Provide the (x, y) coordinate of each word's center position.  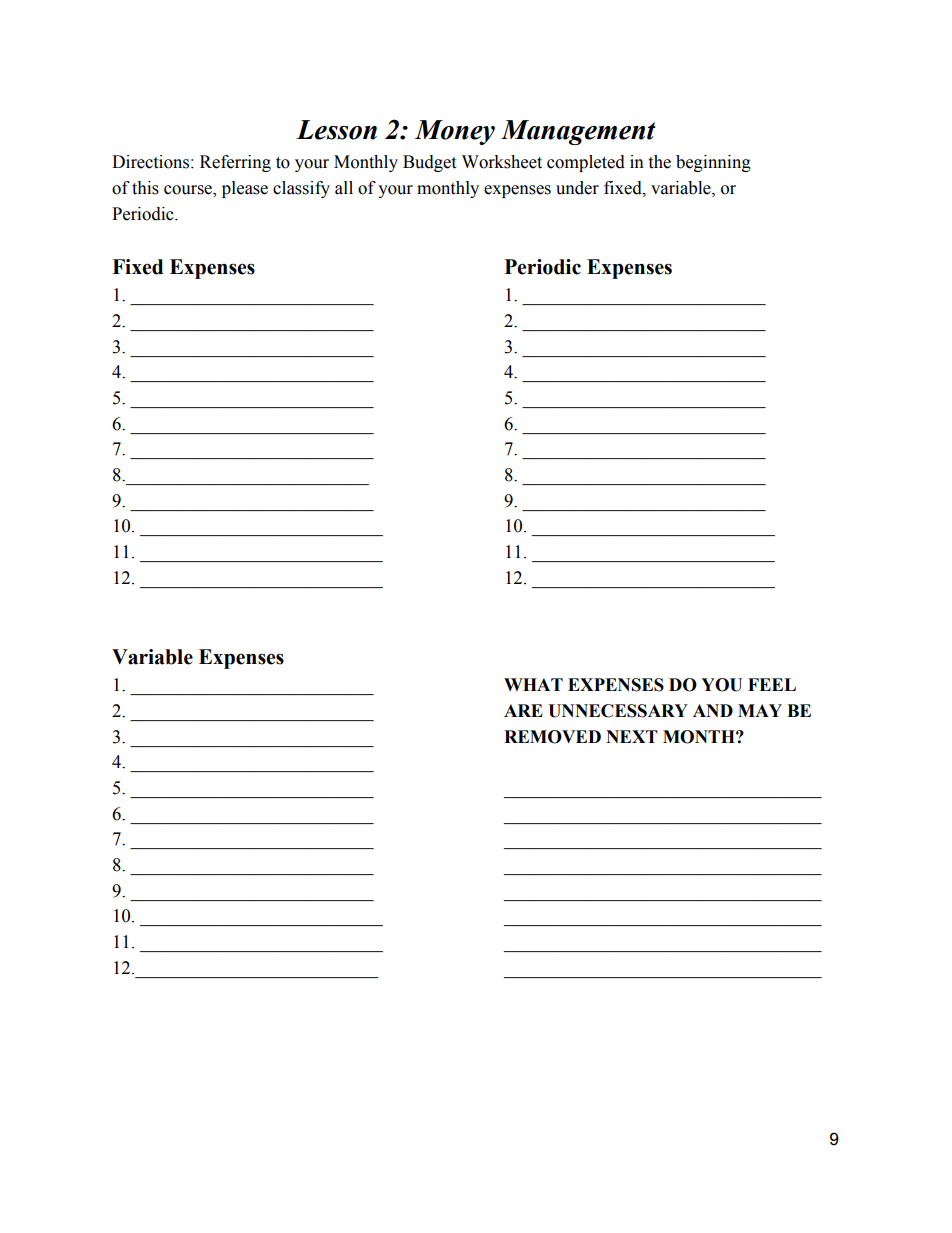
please (245, 189)
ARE (523, 710)
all (344, 188)
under (577, 188)
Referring (235, 163)
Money (455, 132)
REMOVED (552, 737)
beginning (713, 163)
